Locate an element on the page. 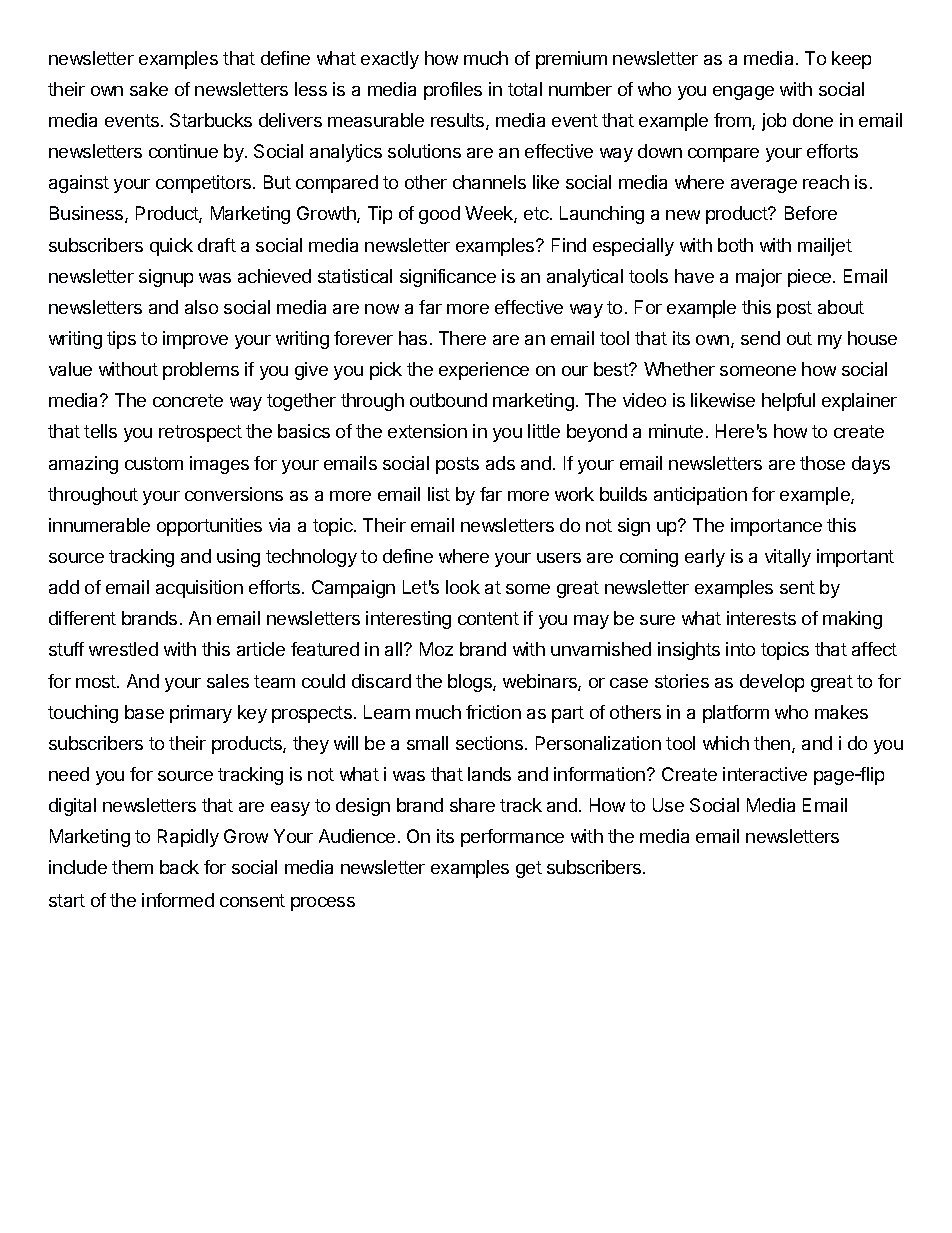 This document has height=1233, width=952. back is located at coordinates (179, 867).
